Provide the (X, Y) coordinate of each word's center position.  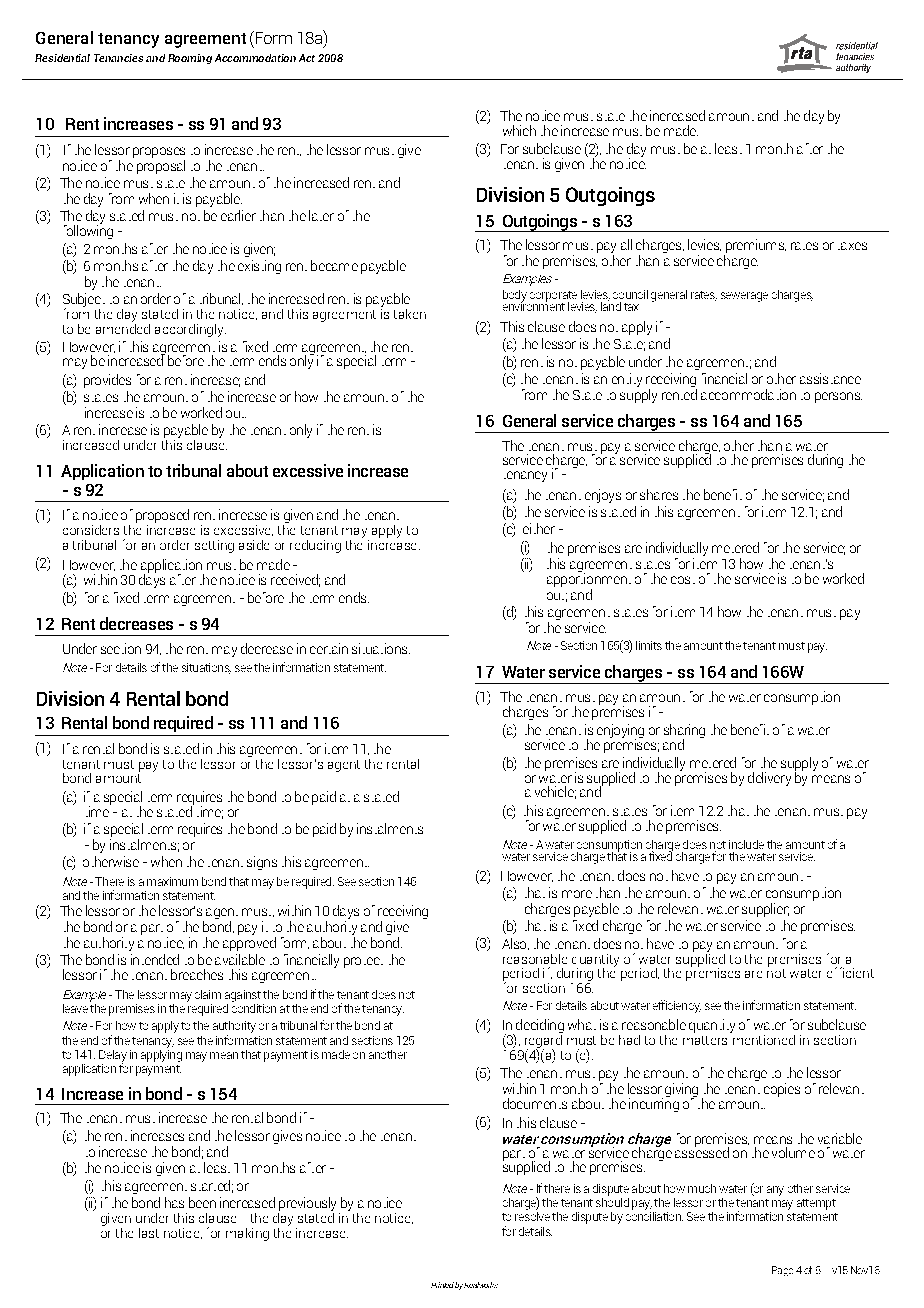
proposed (162, 516)
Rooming (190, 59)
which (519, 130)
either (539, 528)
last (149, 1233)
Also (515, 944)
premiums (755, 247)
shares (659, 494)
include (746, 844)
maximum (172, 881)
